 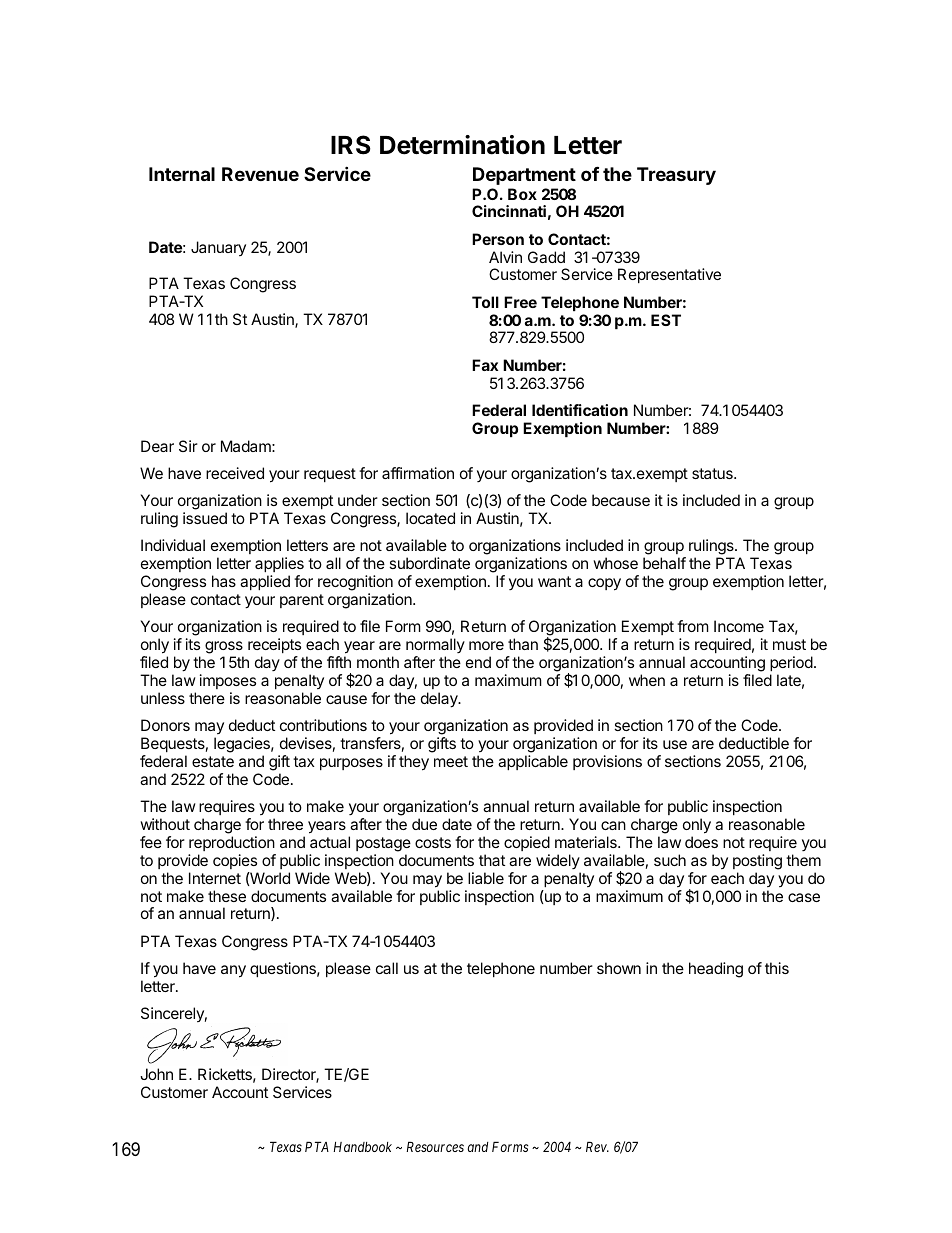 I want to click on due, so click(x=424, y=824).
